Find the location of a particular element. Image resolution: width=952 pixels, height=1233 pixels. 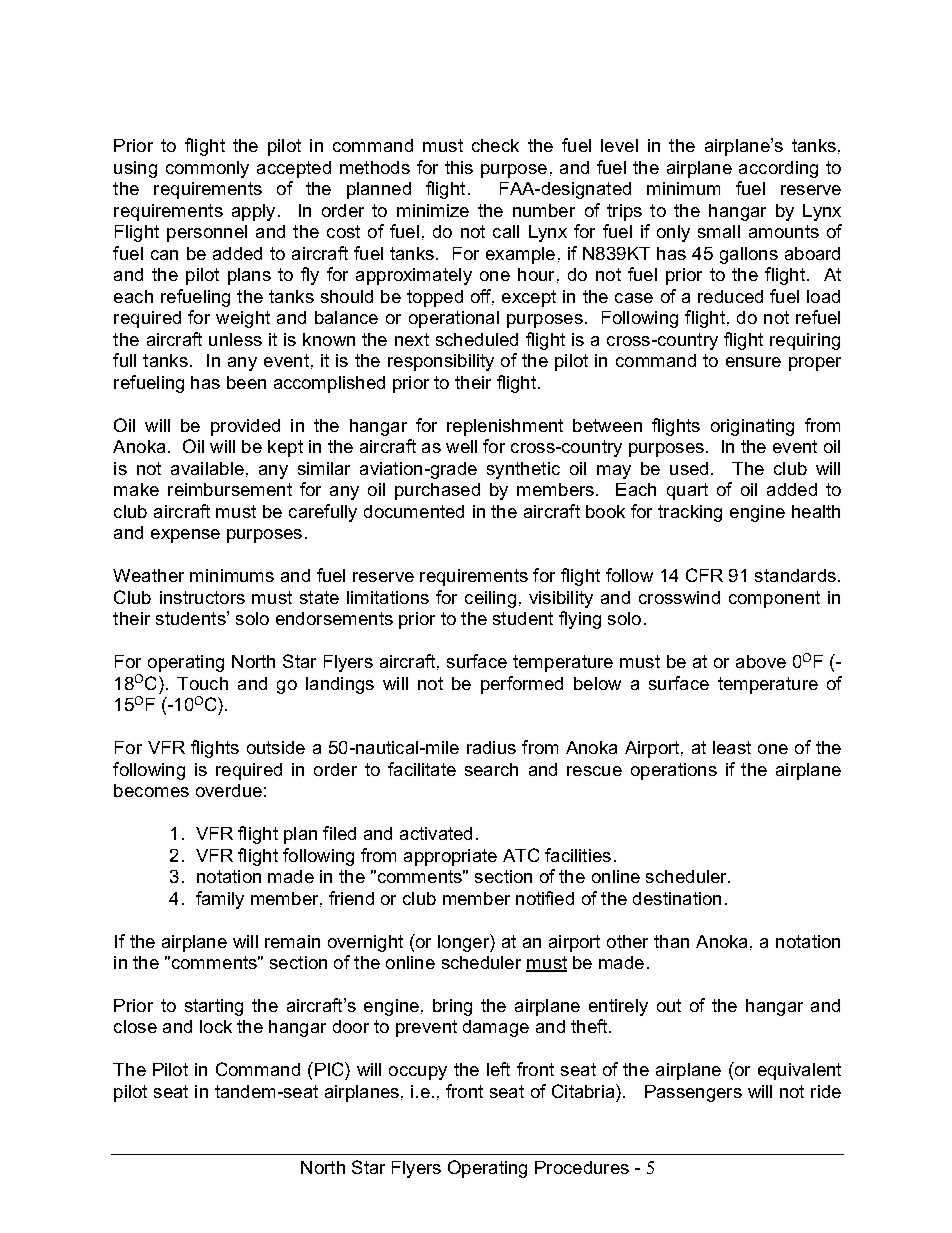

Touch is located at coordinates (202, 683).
